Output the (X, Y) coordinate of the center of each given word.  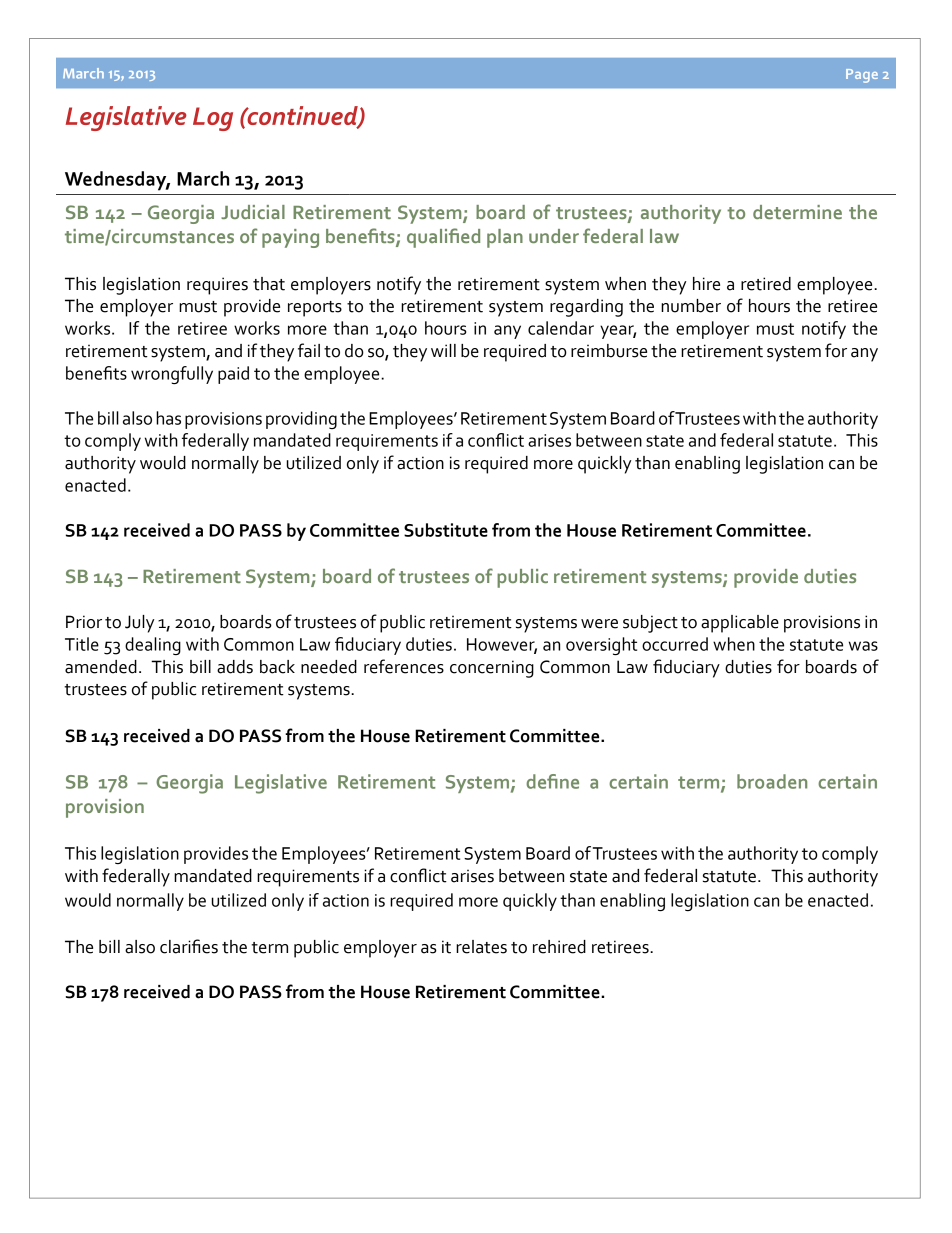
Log (213, 119)
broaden (772, 781)
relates (481, 947)
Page (862, 76)
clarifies (189, 946)
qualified (443, 238)
